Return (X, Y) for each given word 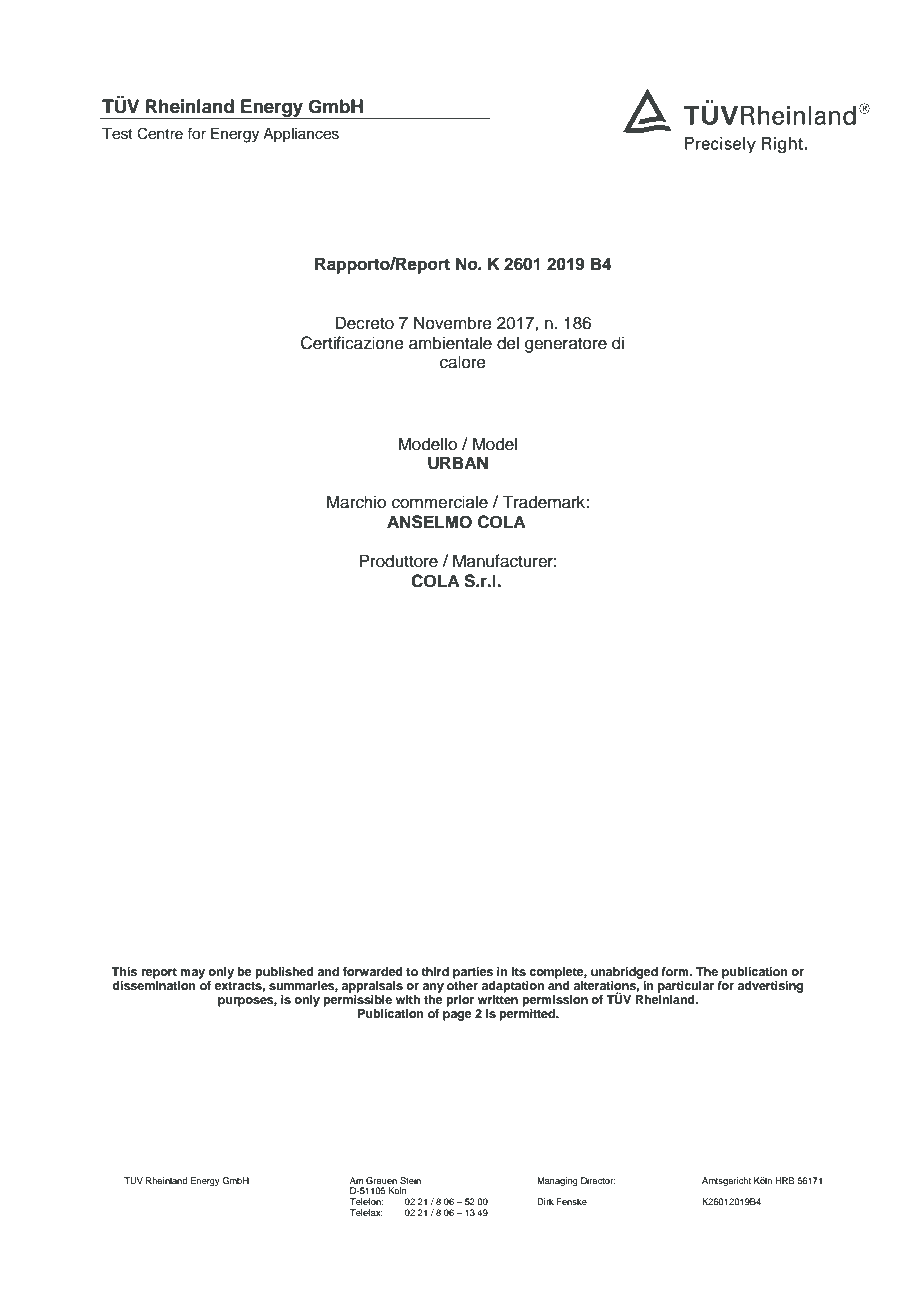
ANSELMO (429, 522)
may (192, 974)
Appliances (301, 135)
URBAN (458, 463)
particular (686, 987)
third (435, 971)
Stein (410, 1180)
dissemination (154, 984)
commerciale (440, 502)
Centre (160, 133)
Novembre (453, 323)
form (676, 971)
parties (473, 973)
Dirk (545, 1201)
